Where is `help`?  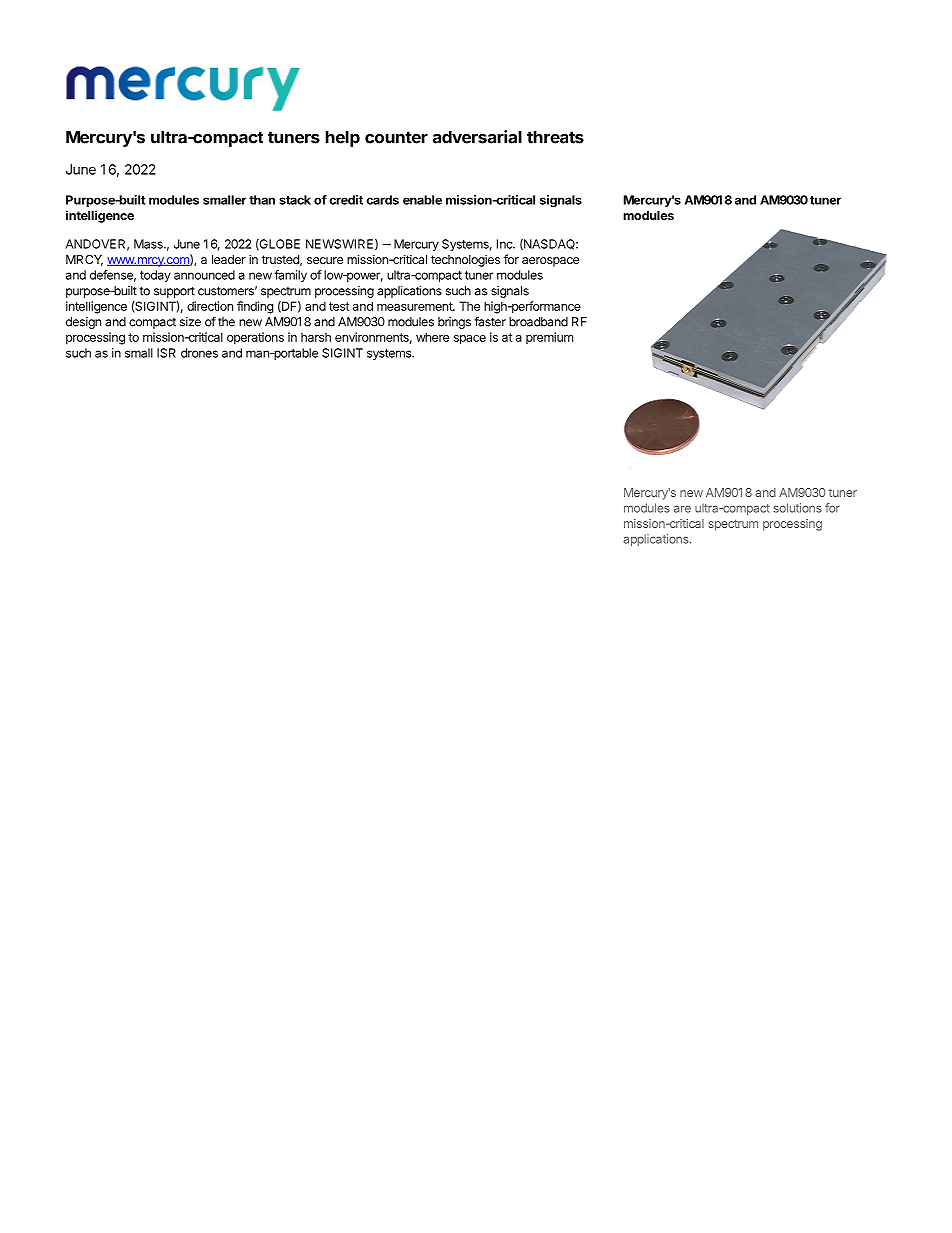
help is located at coordinates (343, 138).
